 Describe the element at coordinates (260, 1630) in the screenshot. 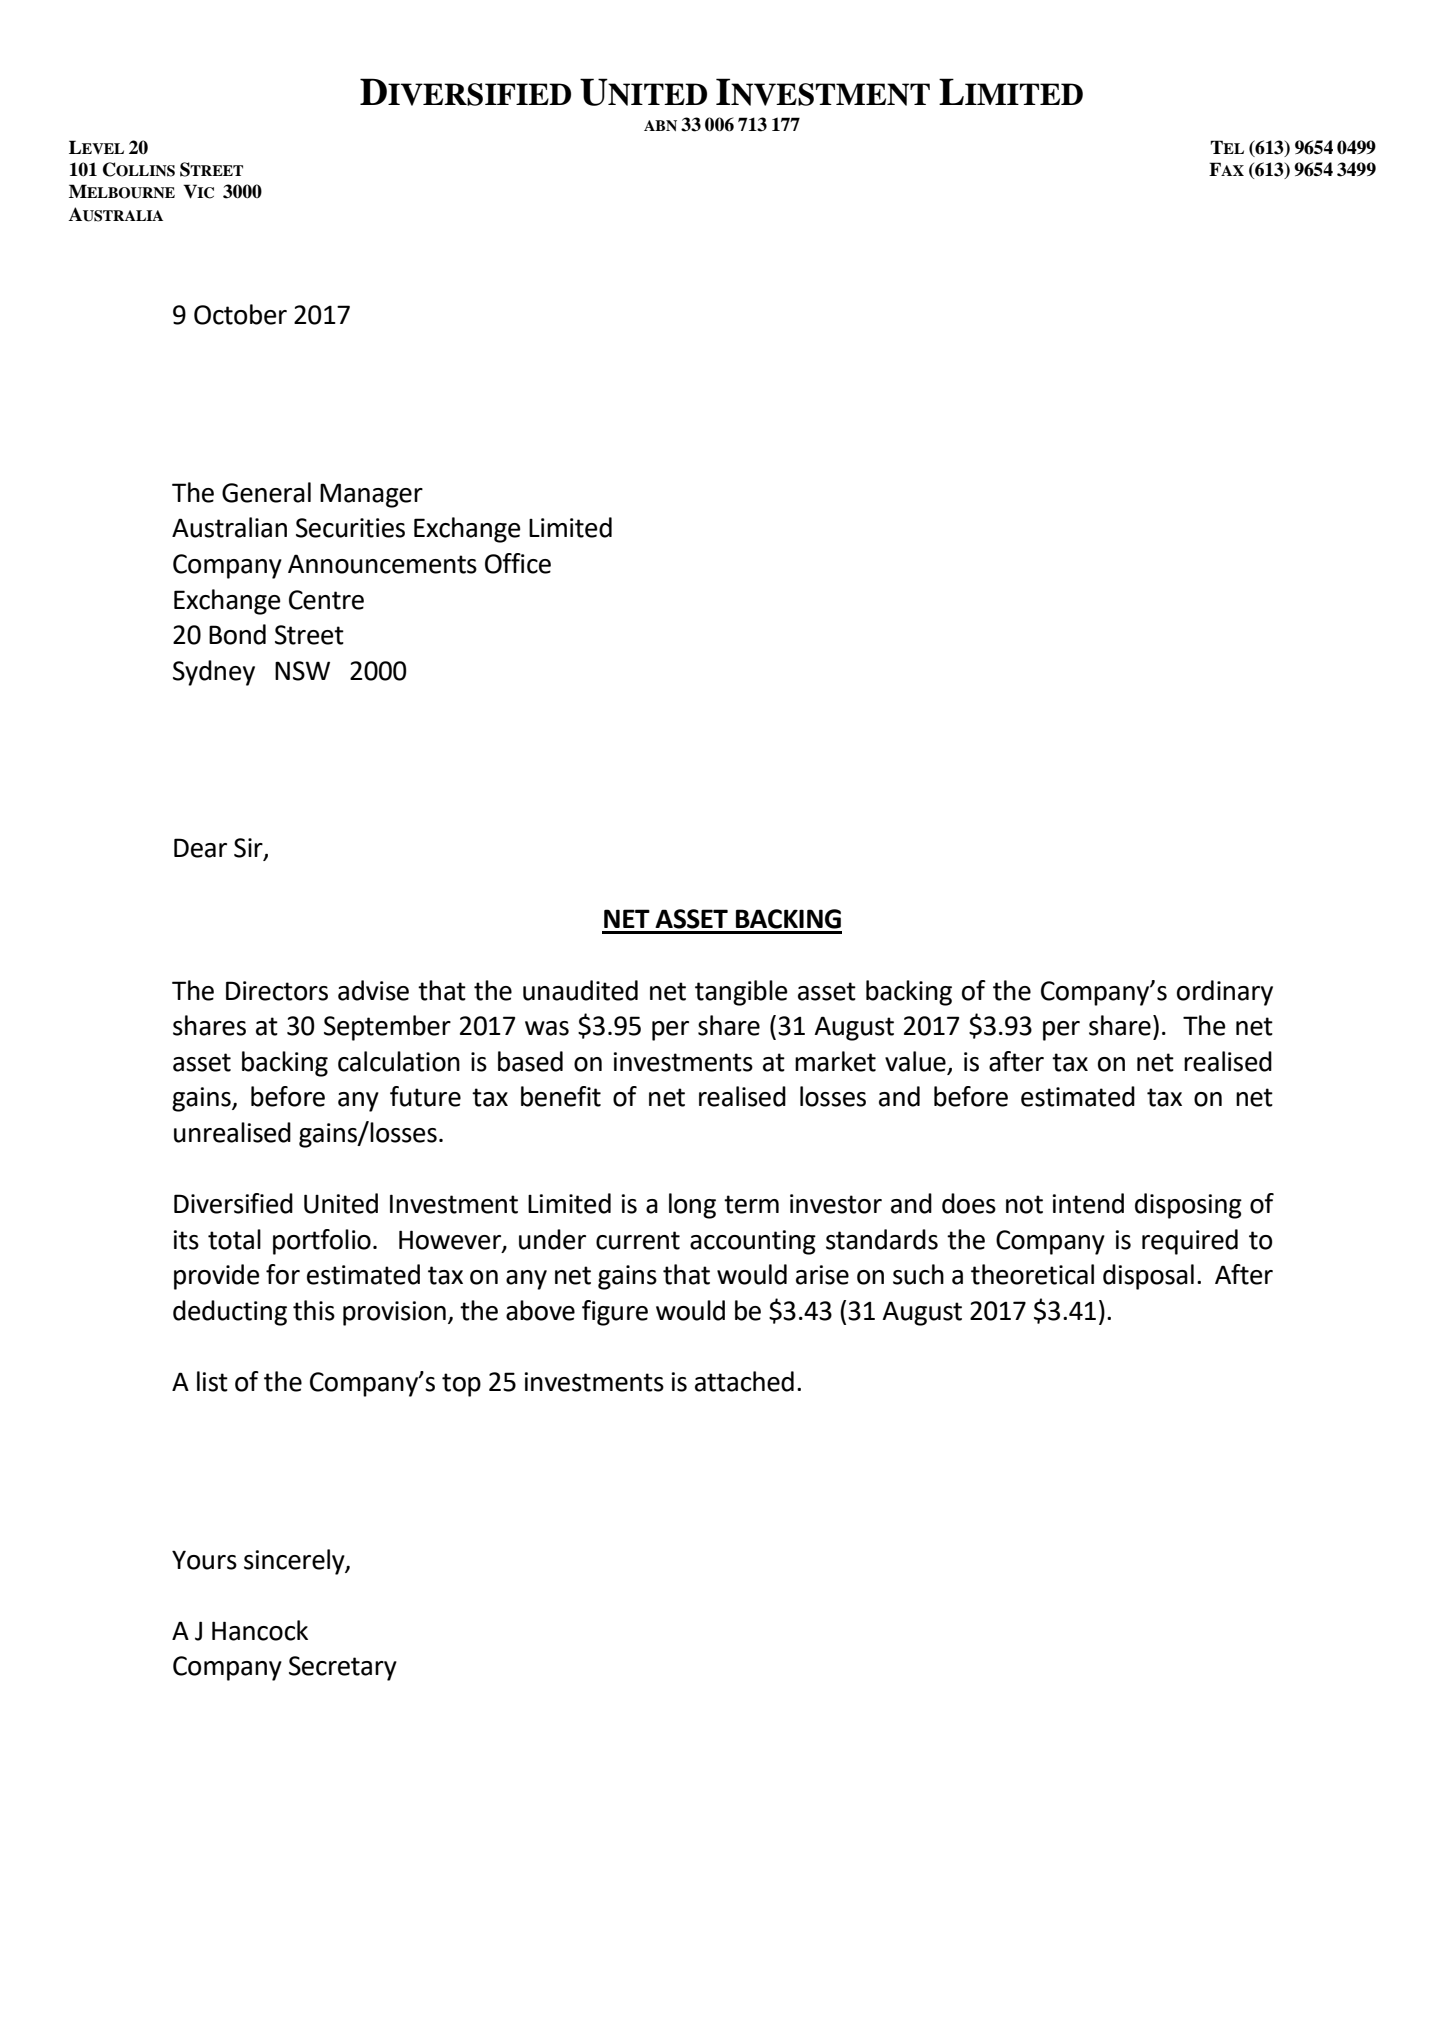

I see `Hancock` at that location.
